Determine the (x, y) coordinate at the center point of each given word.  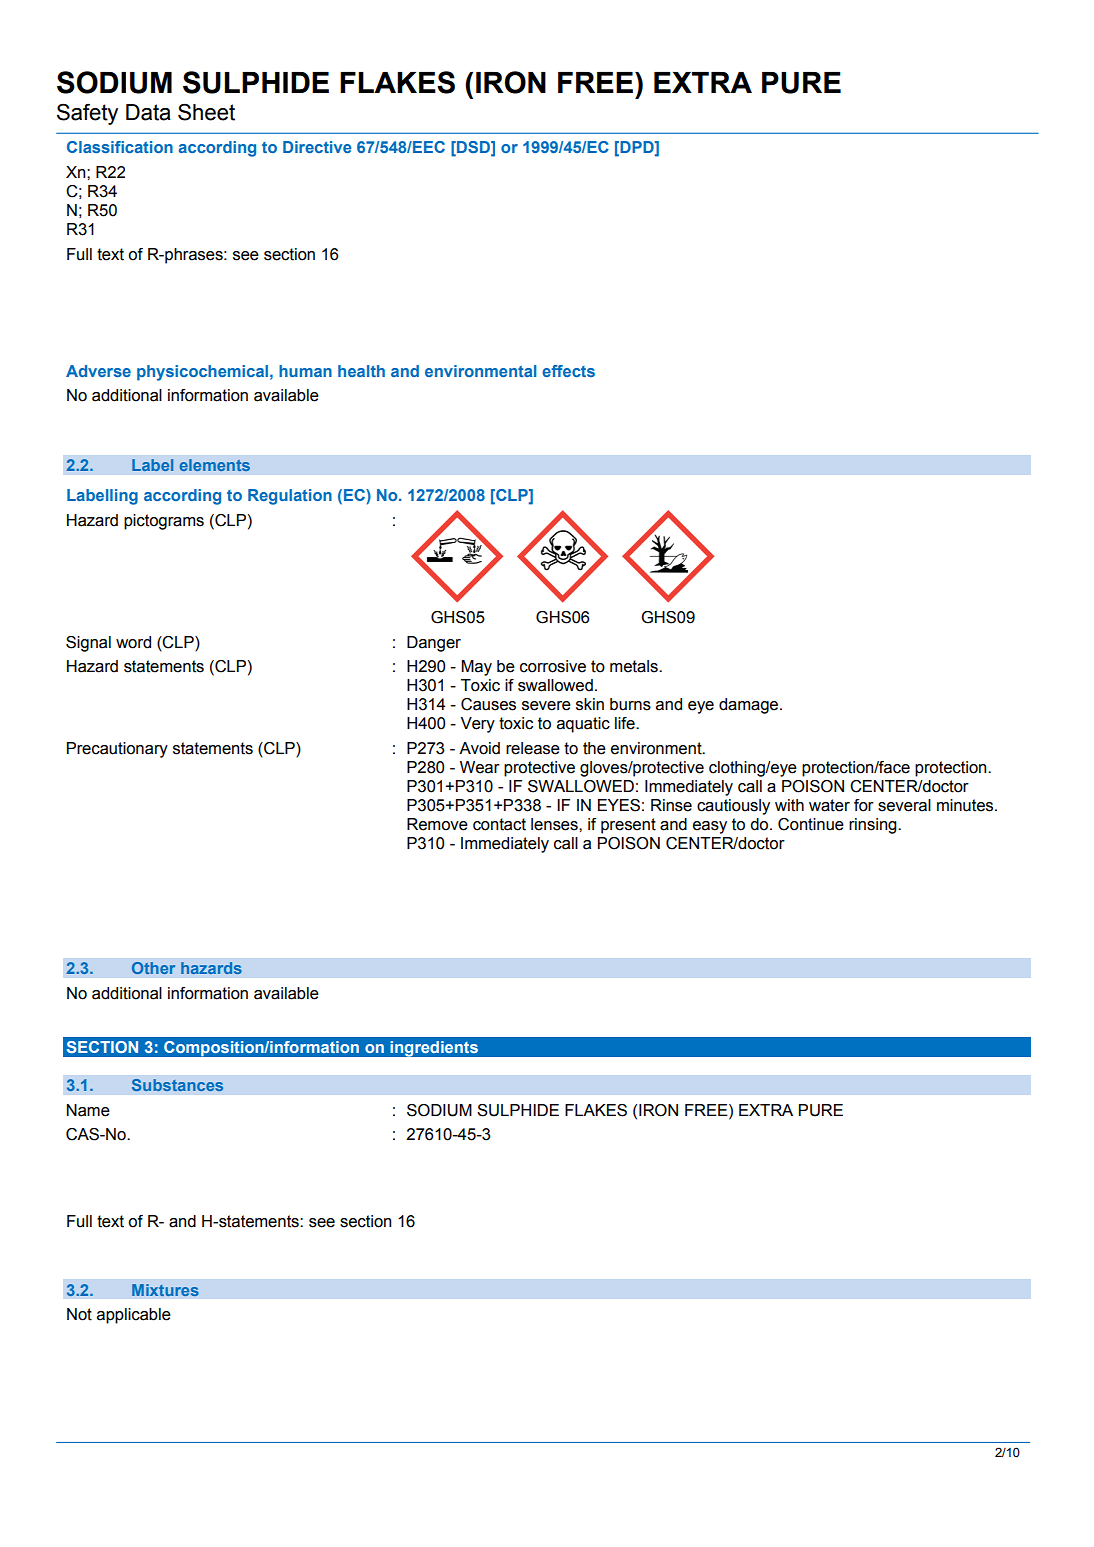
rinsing (874, 826)
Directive (317, 147)
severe (546, 706)
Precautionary (117, 750)
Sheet (206, 112)
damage (750, 706)
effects (568, 371)
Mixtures (165, 1290)
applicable (134, 1316)
